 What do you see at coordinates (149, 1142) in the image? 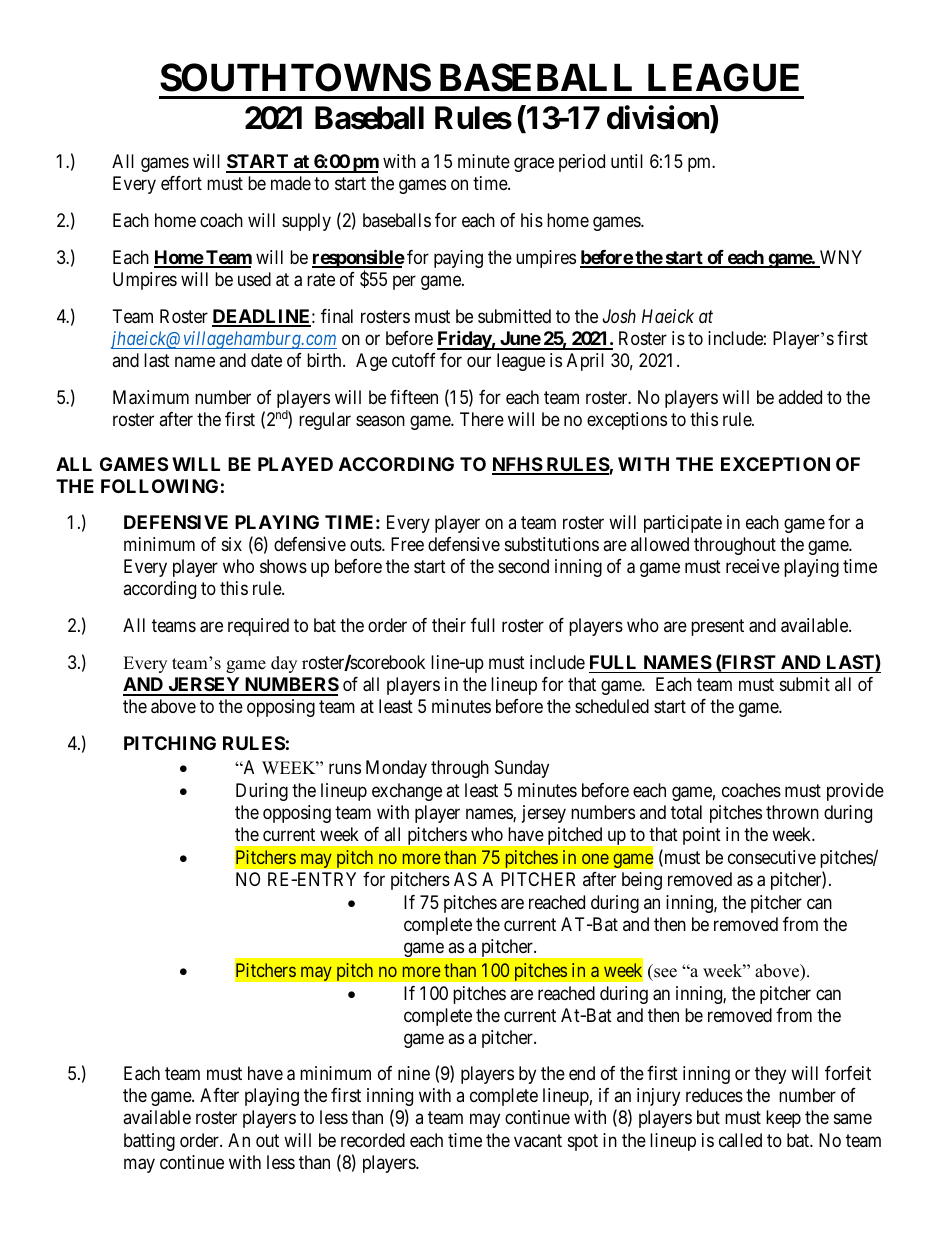
I see `batting` at bounding box center [149, 1142].
